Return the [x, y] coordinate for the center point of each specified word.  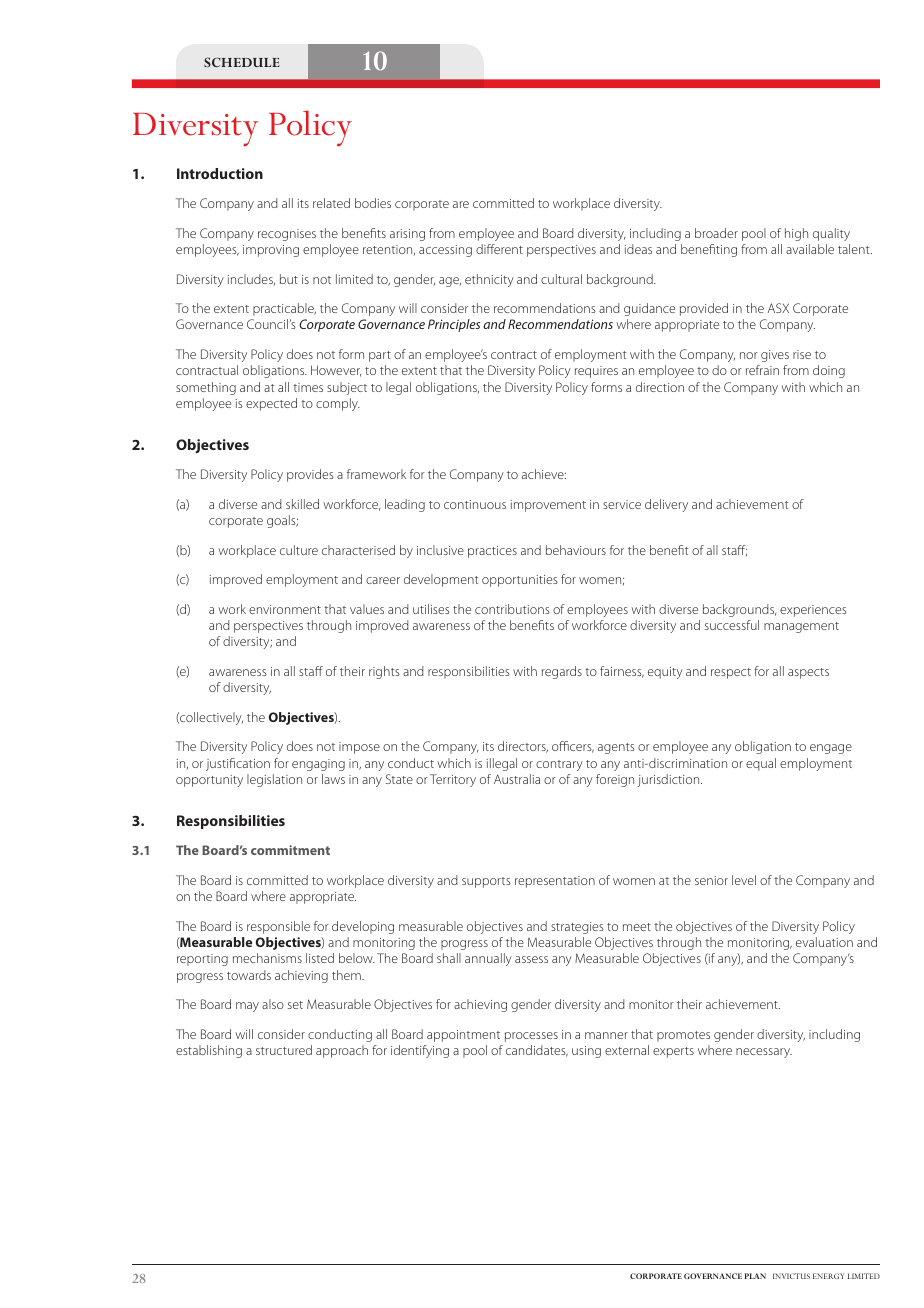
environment [285, 609]
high [796, 234]
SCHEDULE [242, 62]
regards [562, 672]
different [499, 249]
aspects [808, 673]
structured [284, 1050]
